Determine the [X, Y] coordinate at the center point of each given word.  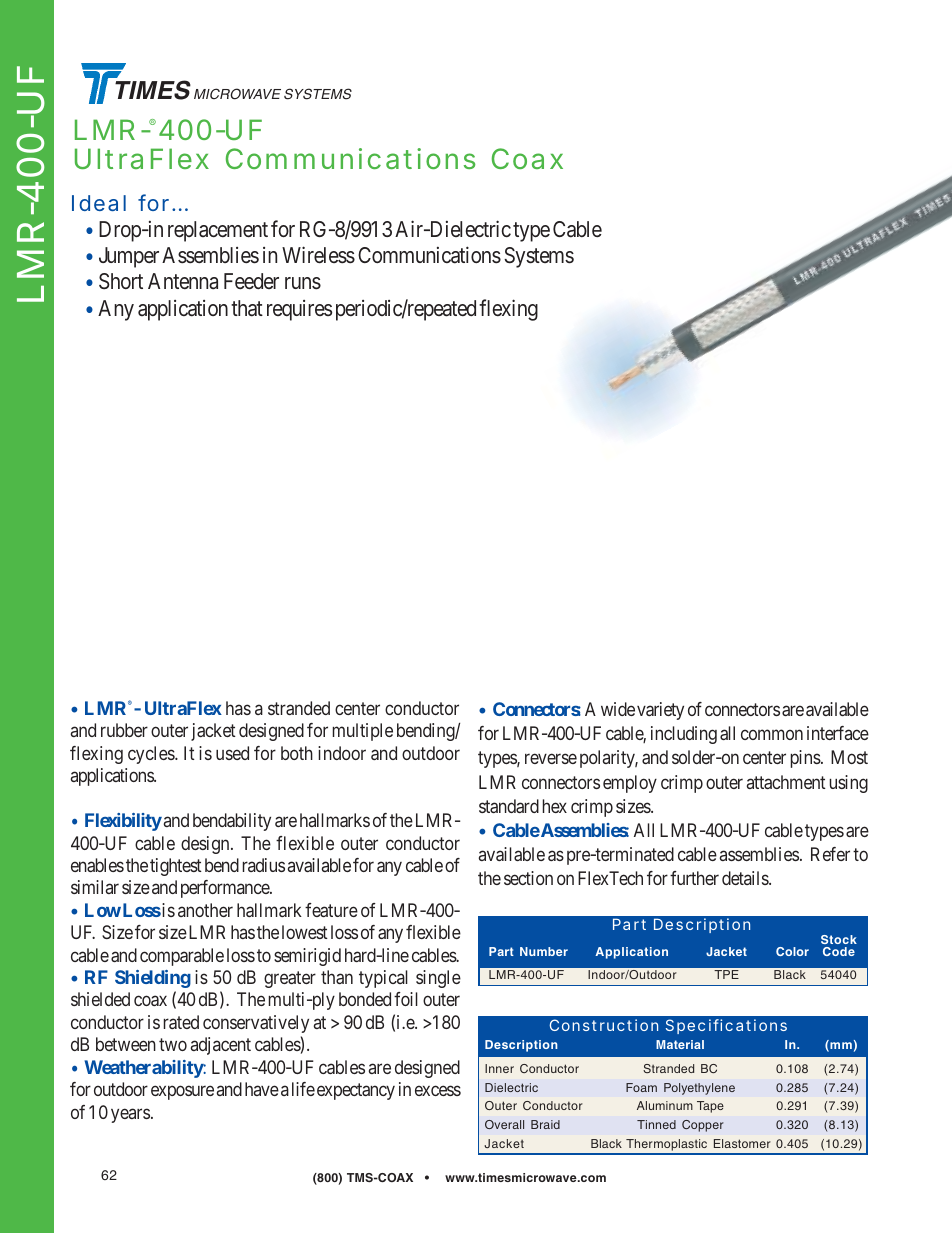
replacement [218, 231]
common [772, 735]
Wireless [318, 255]
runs [303, 283]
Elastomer [742, 1143]
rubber [124, 730]
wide [618, 709]
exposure [182, 1093]
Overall [504, 1124]
